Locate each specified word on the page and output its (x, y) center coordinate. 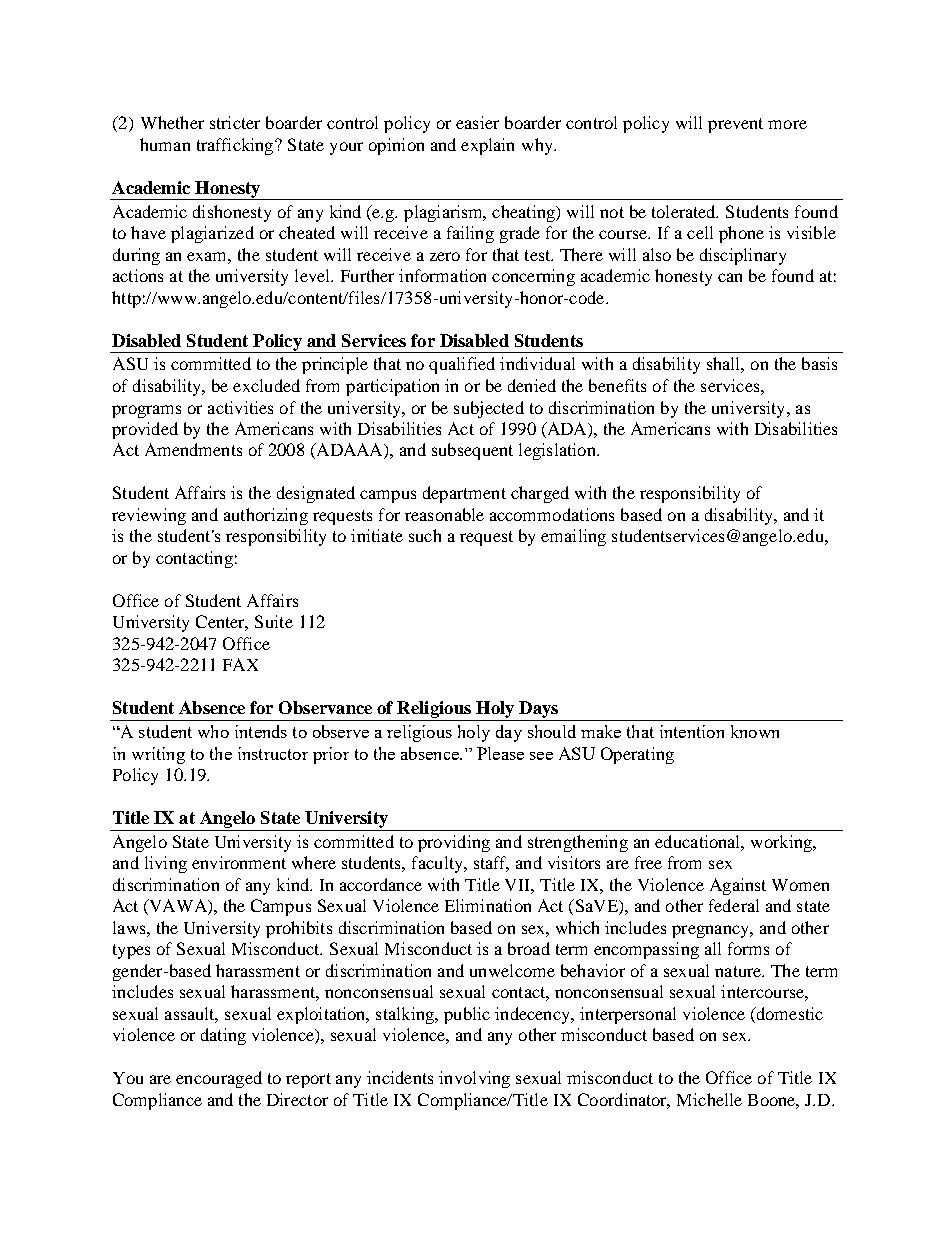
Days (538, 711)
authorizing (266, 516)
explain (487, 146)
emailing (573, 537)
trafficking (236, 146)
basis (819, 363)
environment (239, 862)
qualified (462, 365)
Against (738, 886)
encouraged (219, 1079)
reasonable (444, 514)
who (213, 731)
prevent (735, 125)
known (755, 731)
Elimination (488, 905)
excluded (266, 385)
